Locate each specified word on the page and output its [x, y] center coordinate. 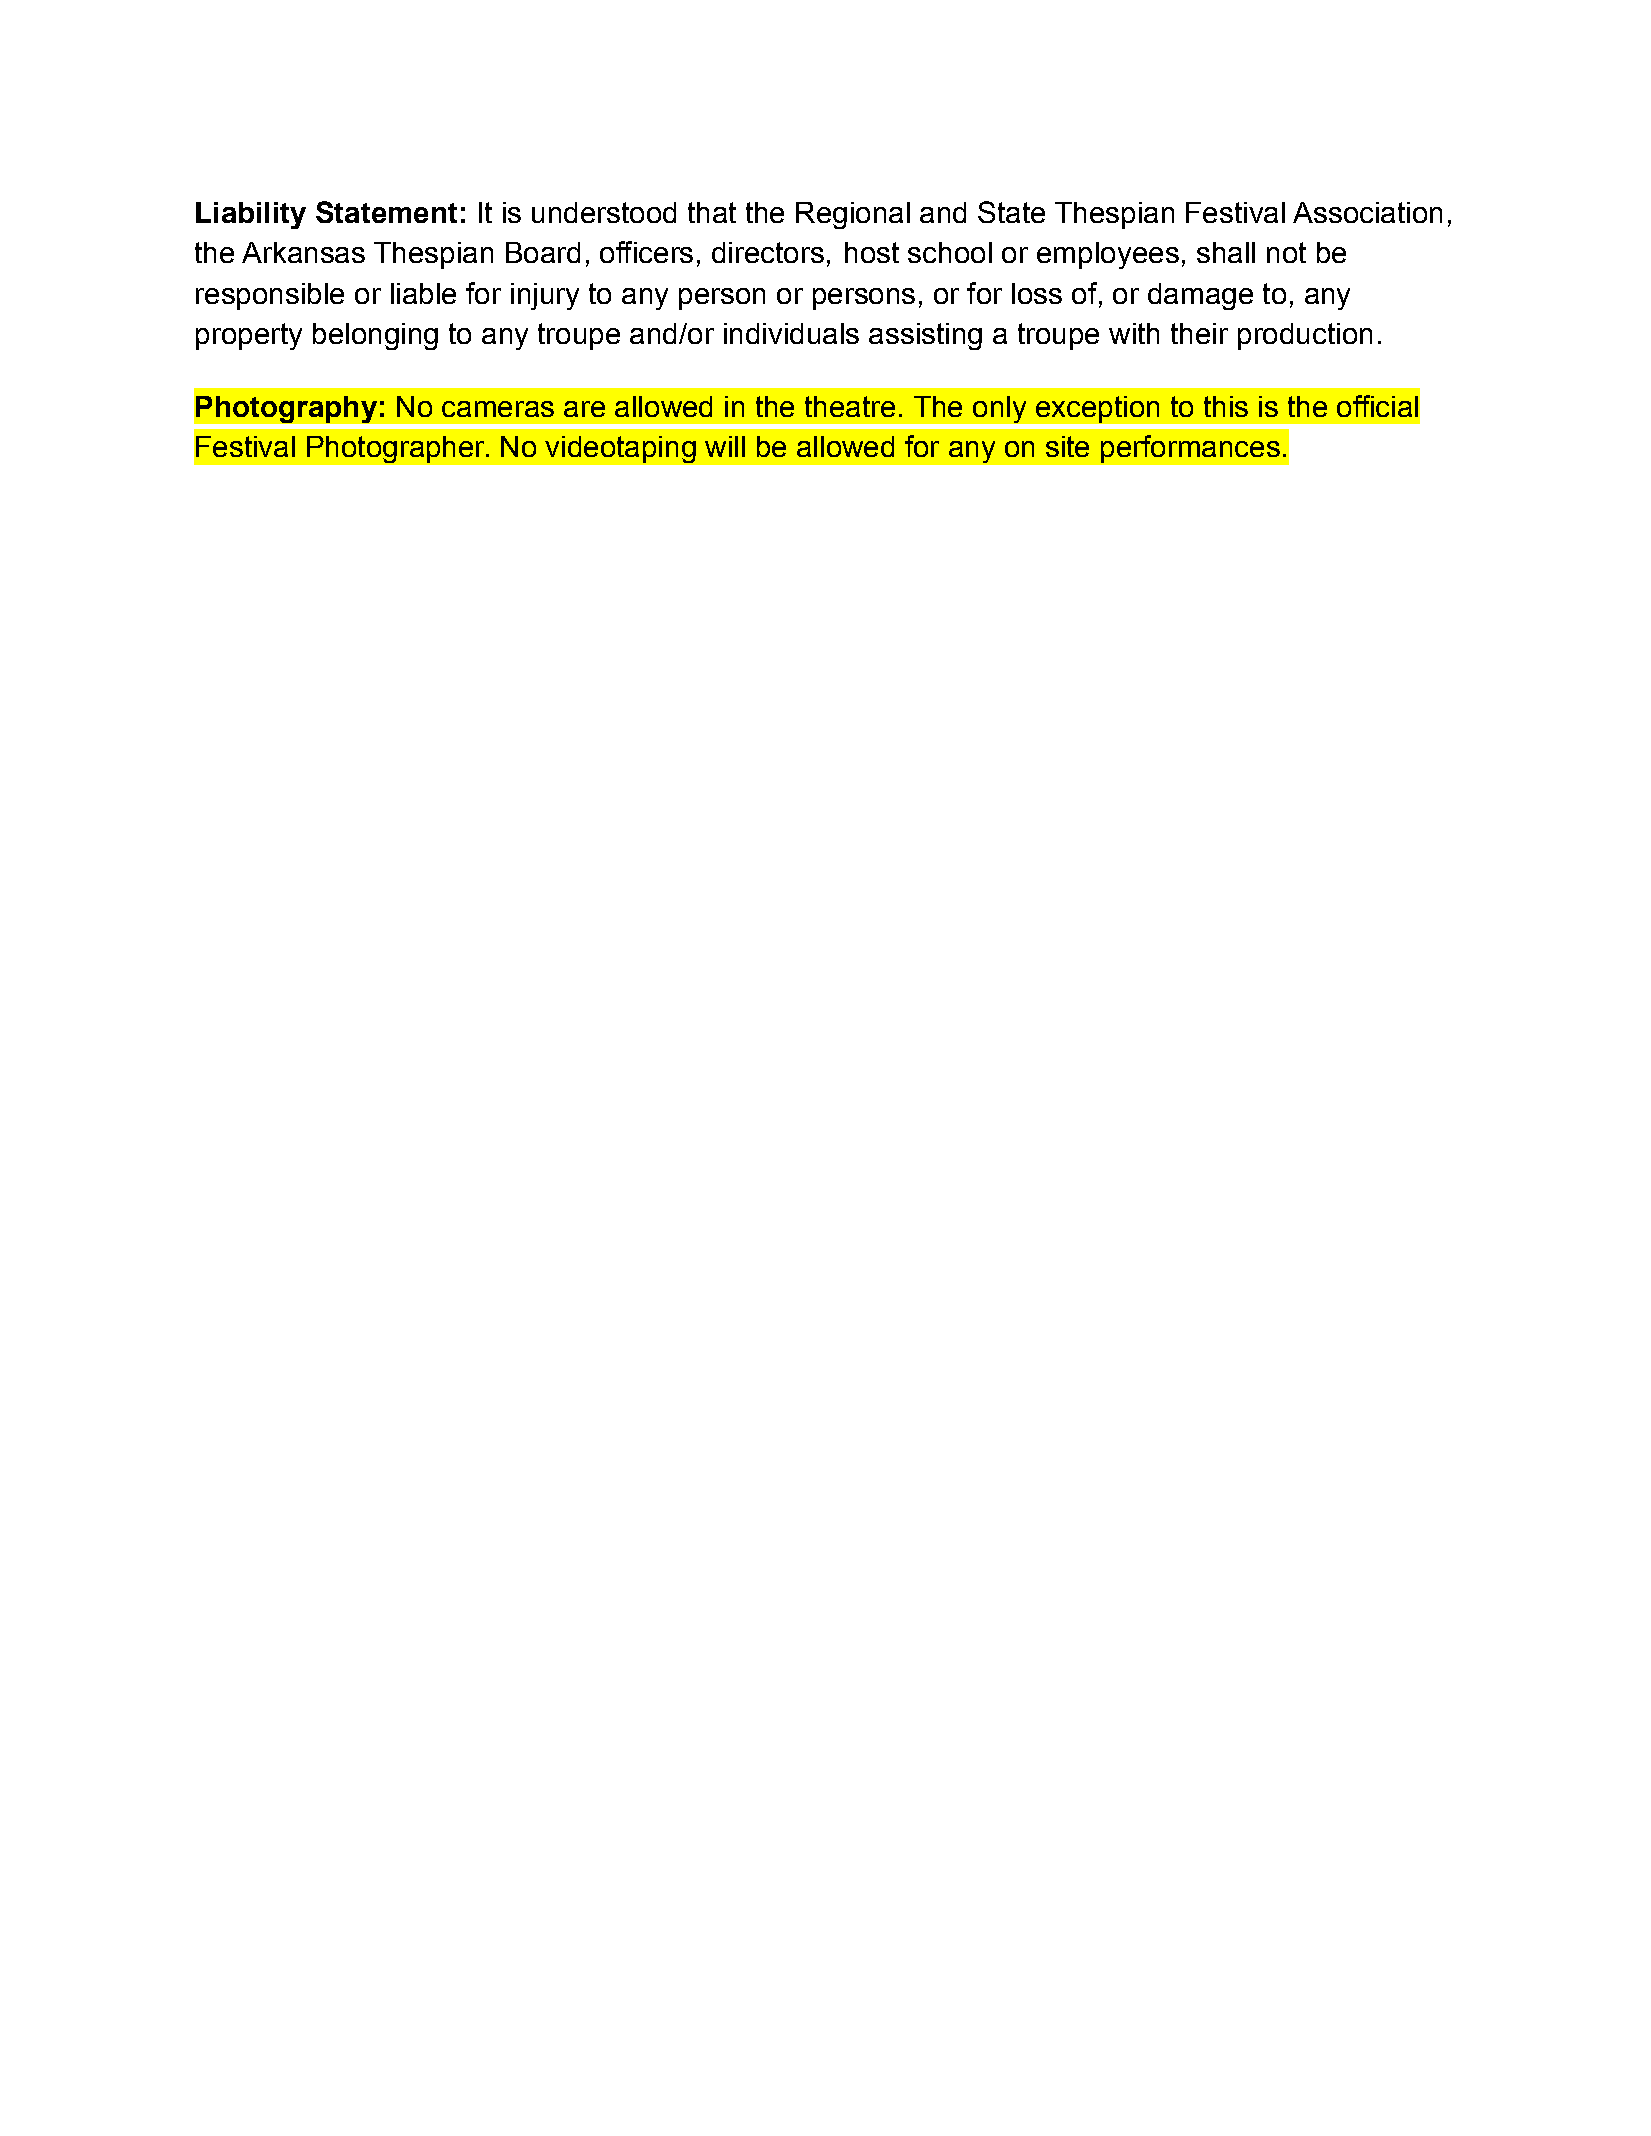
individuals [791, 333]
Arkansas [303, 252]
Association [1367, 212]
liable [423, 293]
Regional [853, 215]
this [1226, 406]
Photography [286, 409]
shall [1226, 252]
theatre [850, 406]
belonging [375, 336]
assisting [925, 336]
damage [1200, 296]
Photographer [397, 449]
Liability [251, 215]
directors [768, 252]
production [1305, 336]
